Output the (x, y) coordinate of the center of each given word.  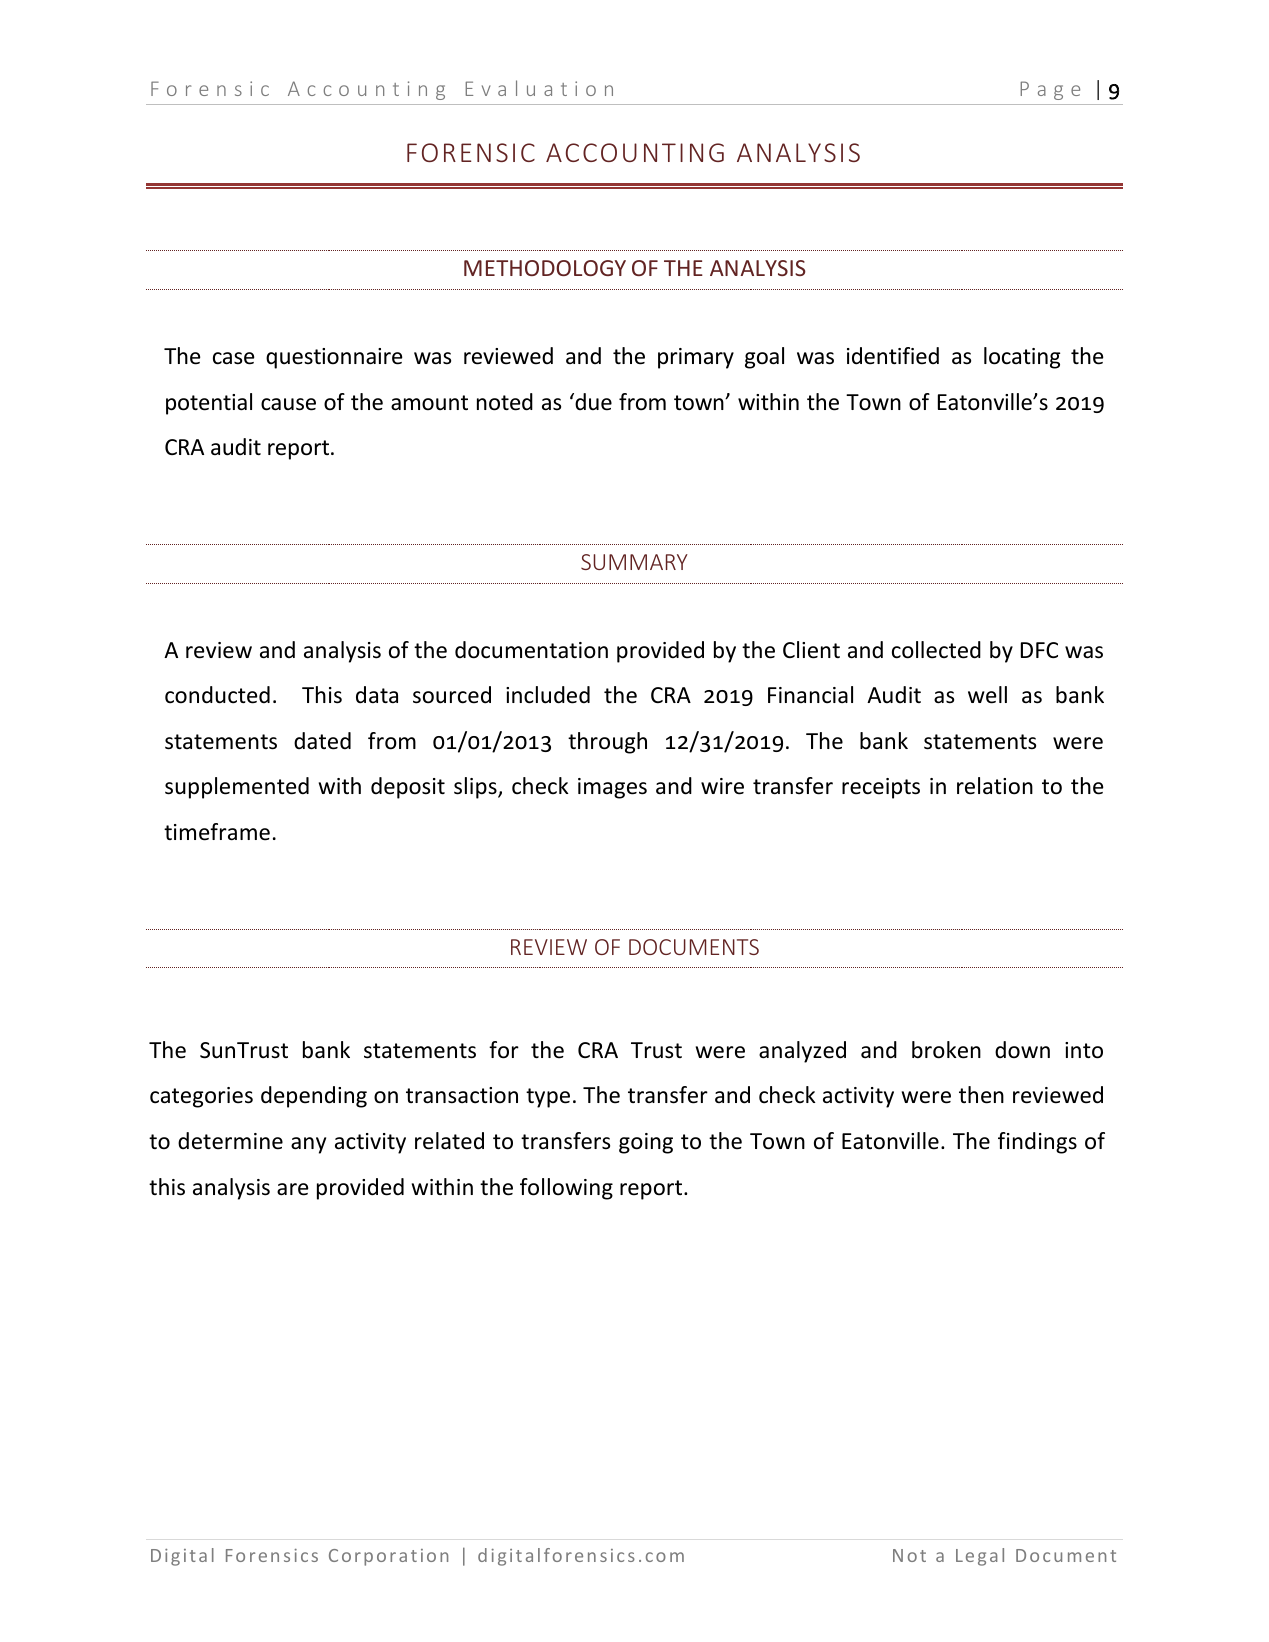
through (607, 743)
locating (1022, 358)
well (987, 695)
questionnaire (334, 358)
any (308, 1145)
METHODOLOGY (545, 268)
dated (322, 741)
